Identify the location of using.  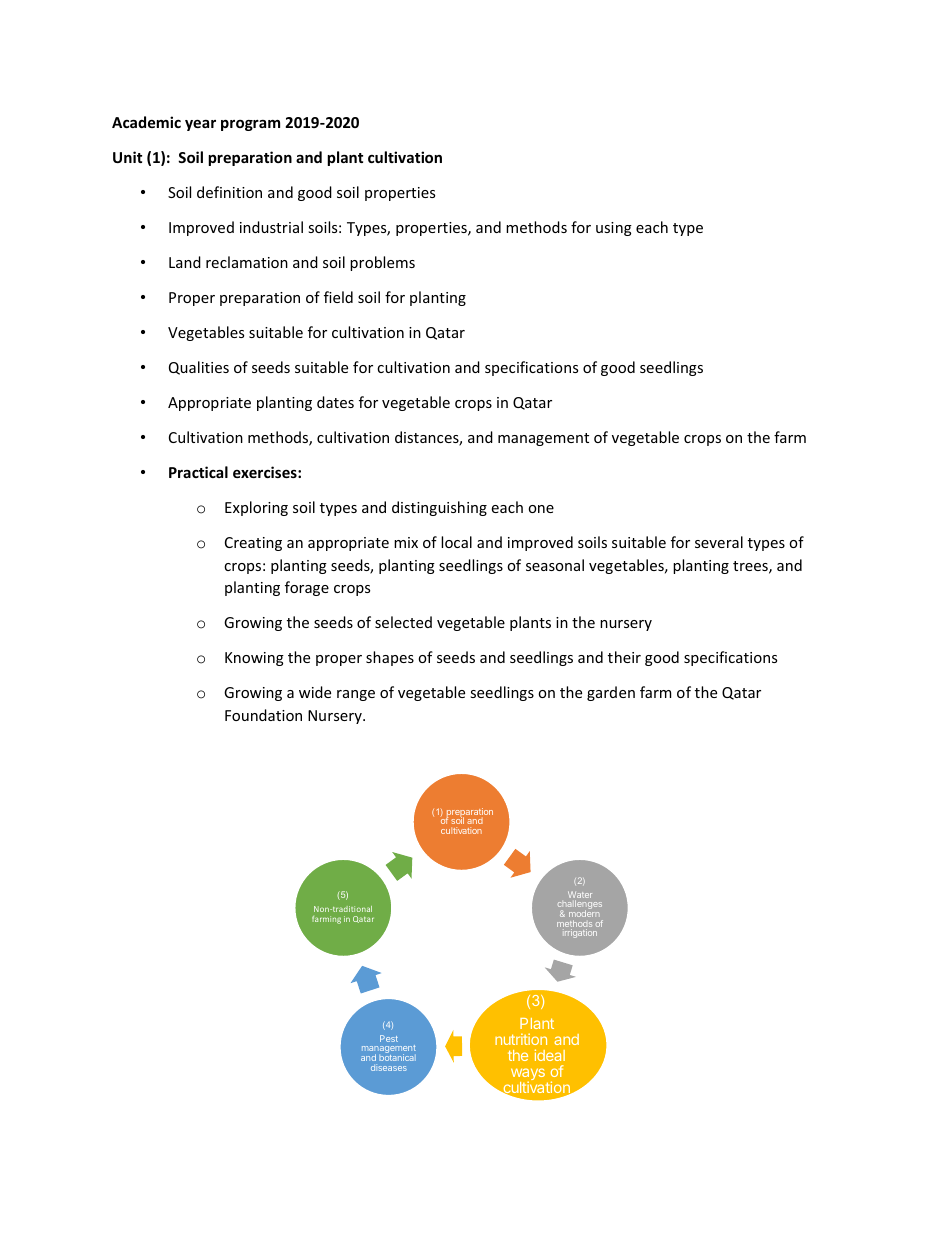
(614, 229).
